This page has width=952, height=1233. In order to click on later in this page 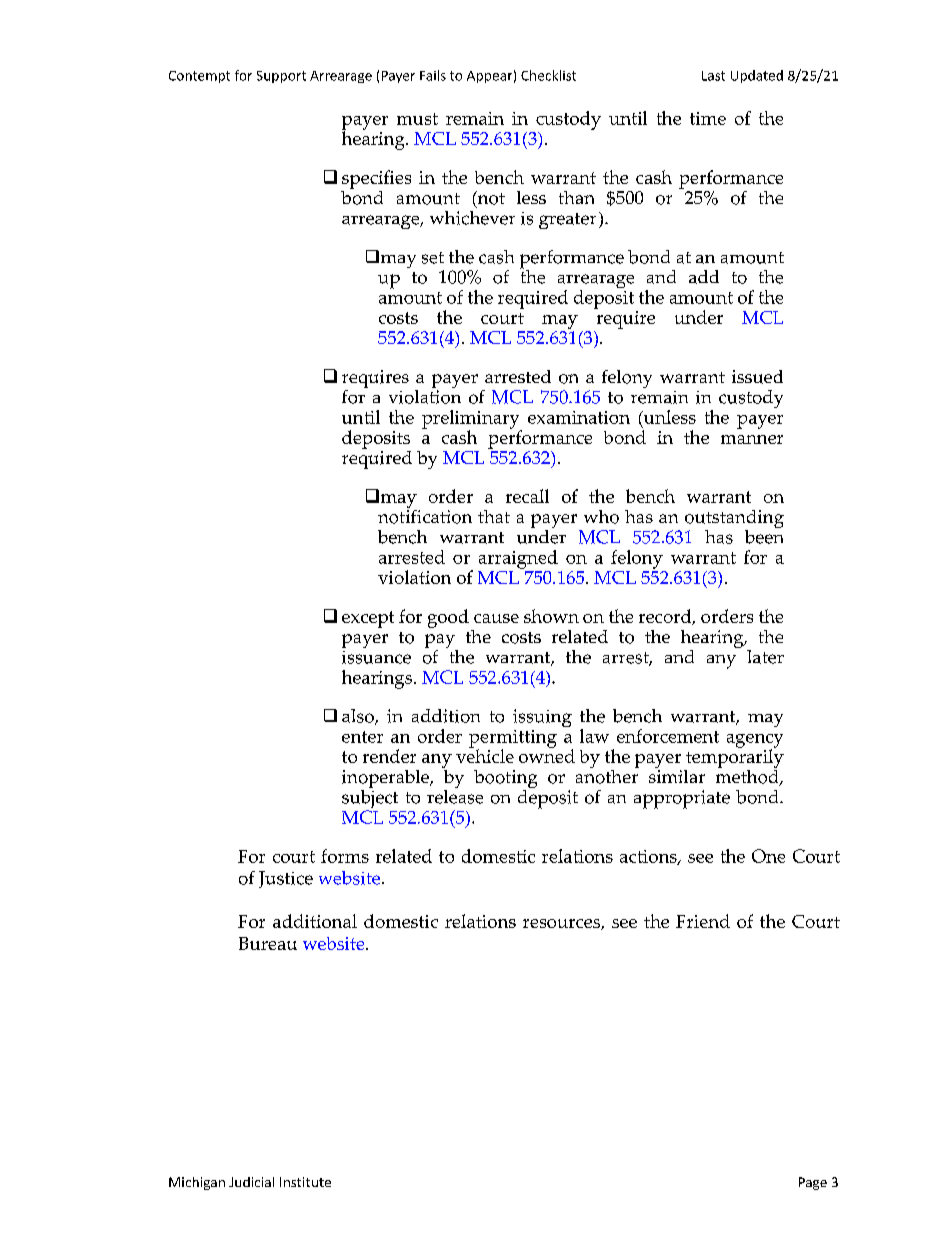, I will do `click(765, 657)`.
